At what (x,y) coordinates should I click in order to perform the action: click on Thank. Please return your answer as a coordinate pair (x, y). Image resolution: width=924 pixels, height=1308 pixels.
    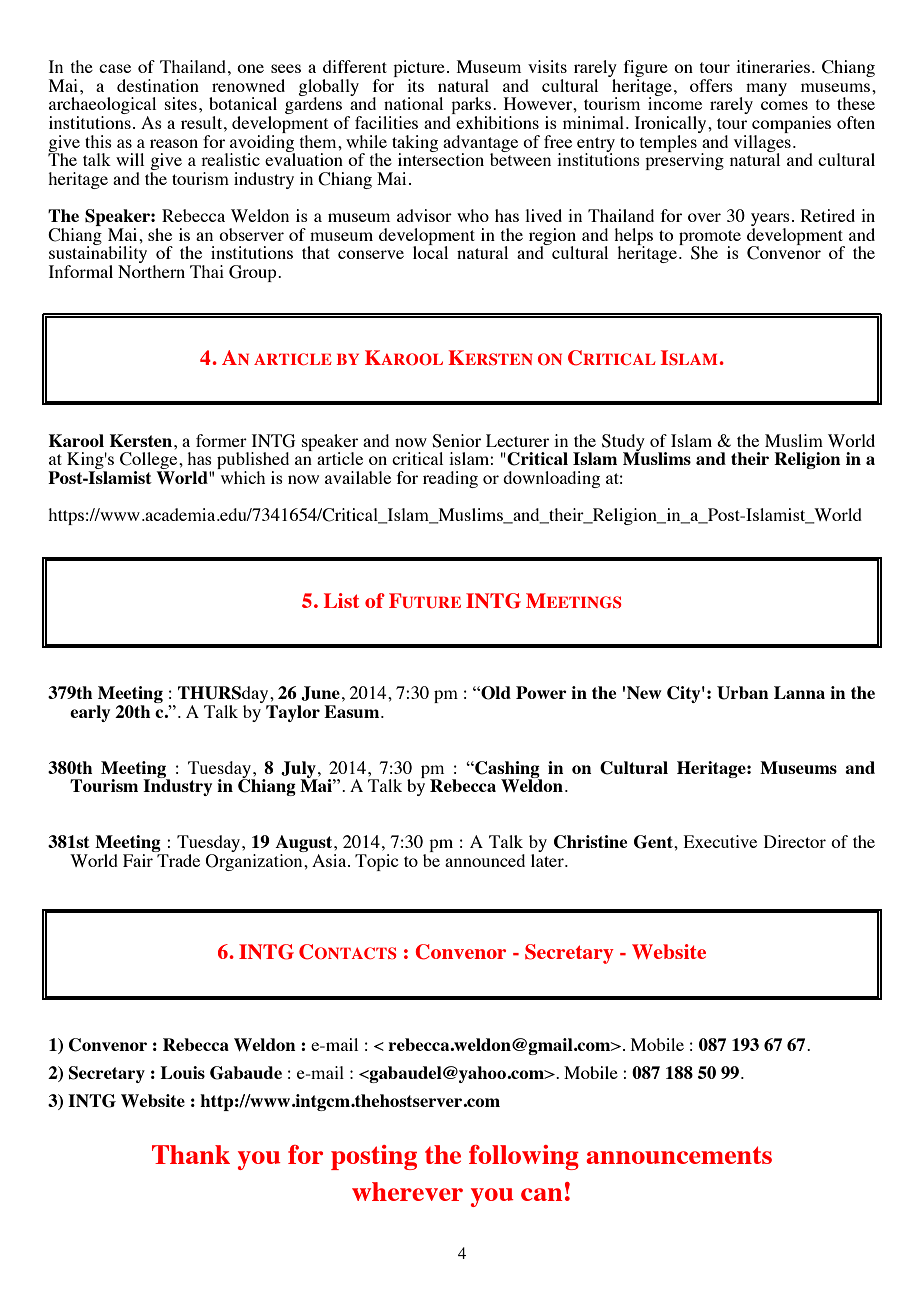
    Looking at the image, I should click on (191, 1154).
